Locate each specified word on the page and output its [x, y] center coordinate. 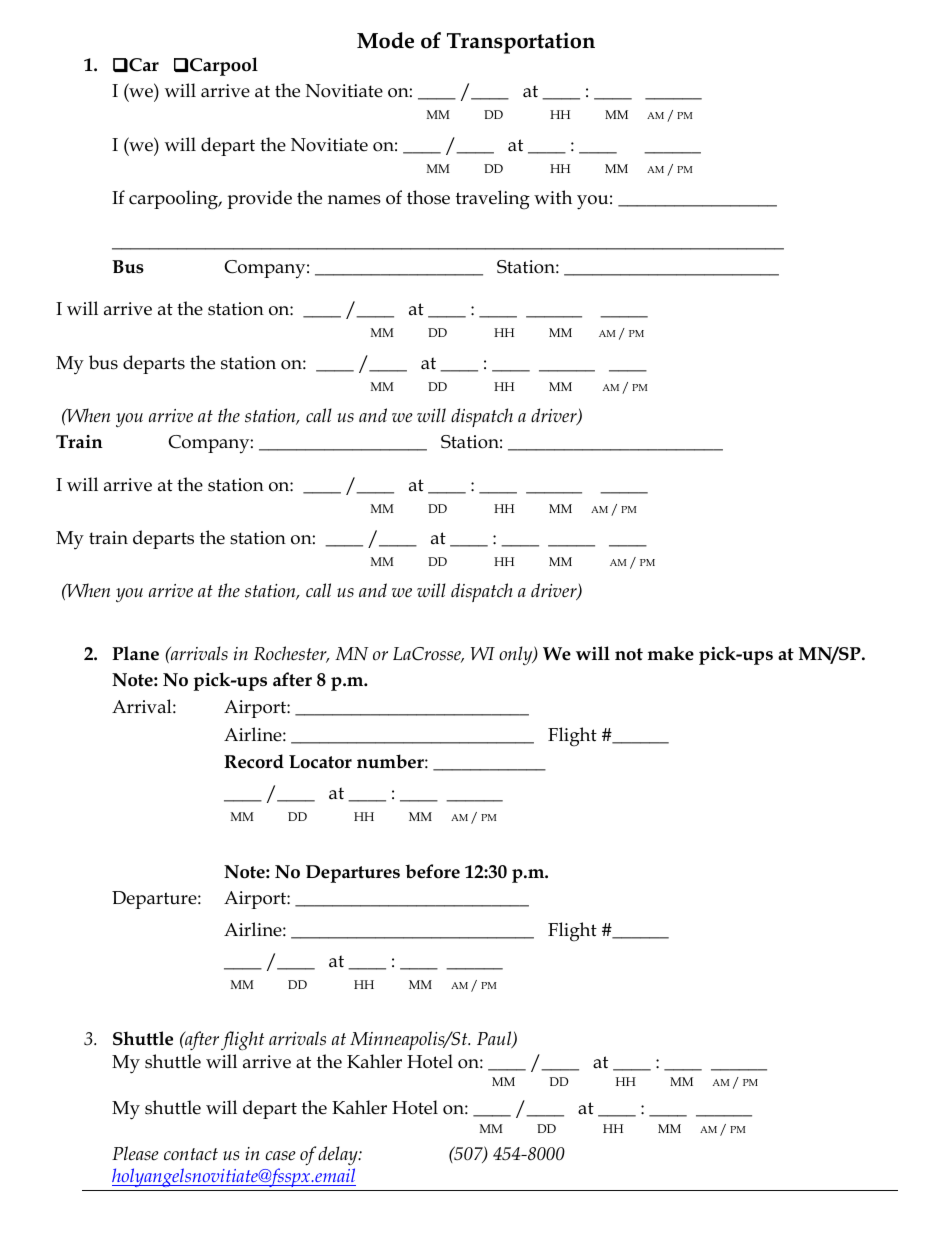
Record [254, 761]
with [553, 197]
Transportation [521, 43]
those [428, 197]
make [671, 653]
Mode [385, 40]
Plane [135, 653]
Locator [320, 762]
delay [339, 1155]
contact [191, 1154]
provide [259, 199]
